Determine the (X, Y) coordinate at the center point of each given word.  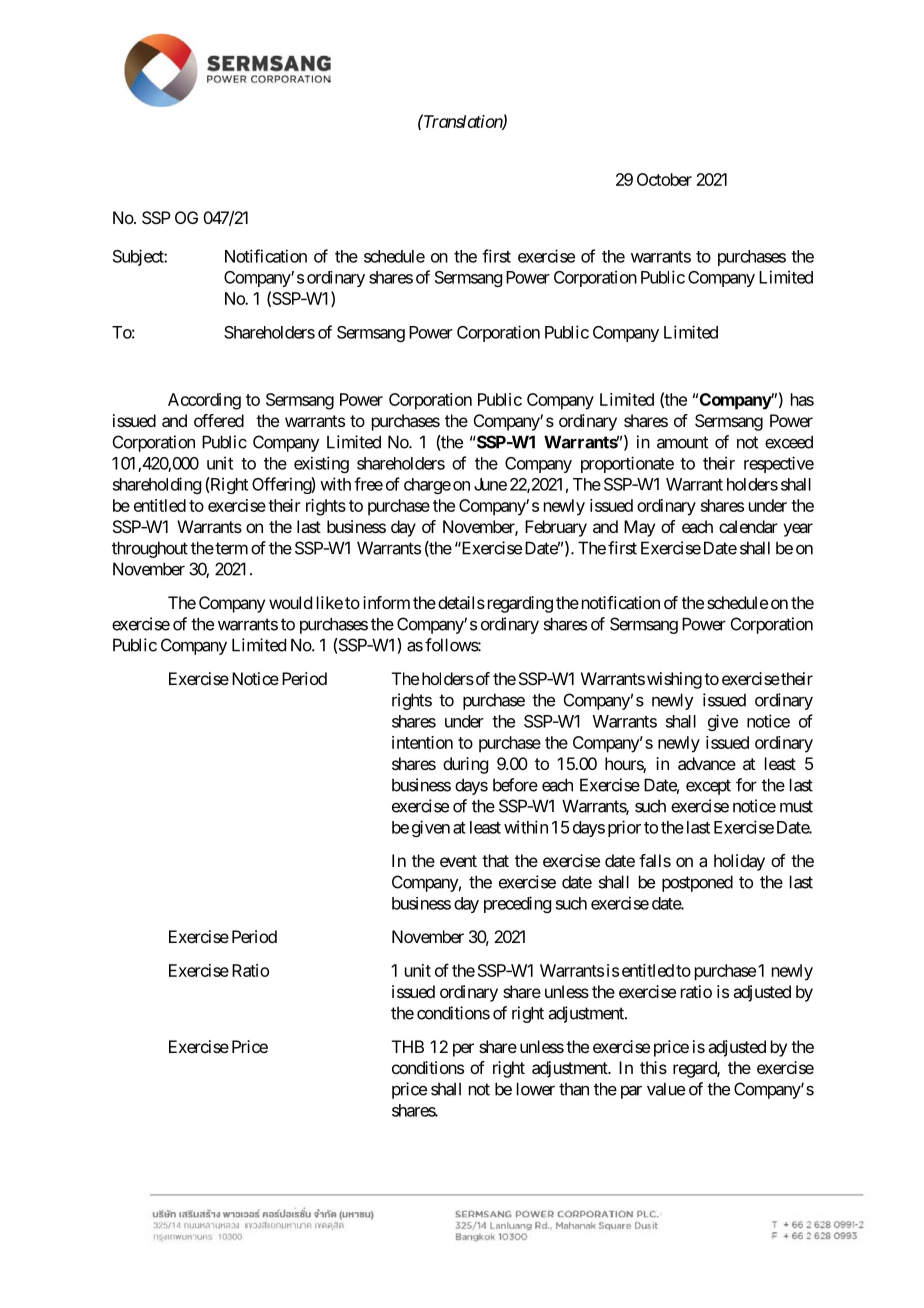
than (574, 1089)
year (798, 530)
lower (536, 1089)
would (290, 602)
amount (682, 442)
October (664, 179)
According (204, 401)
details (461, 602)
